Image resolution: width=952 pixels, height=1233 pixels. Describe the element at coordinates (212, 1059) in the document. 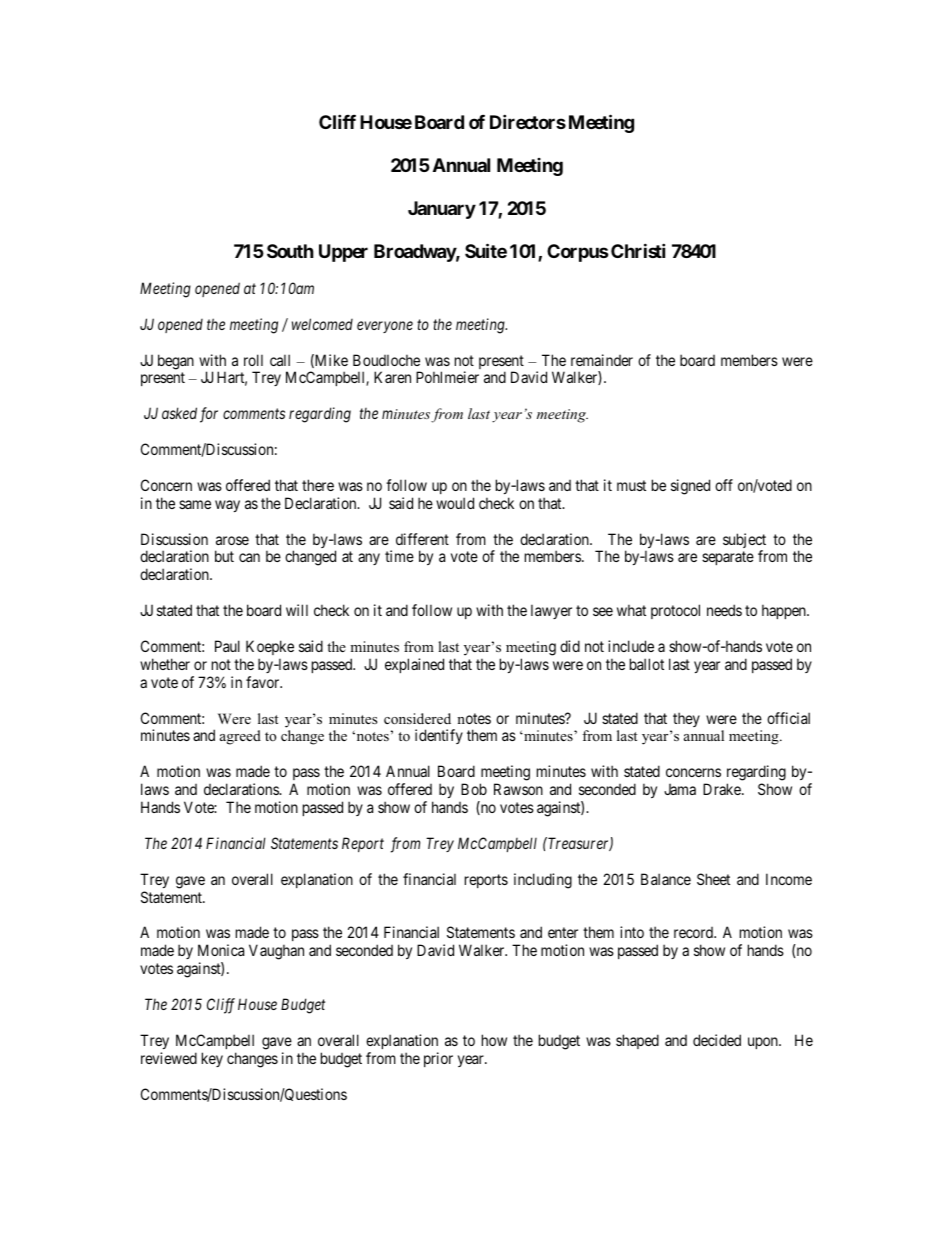

I see `key` at that location.
